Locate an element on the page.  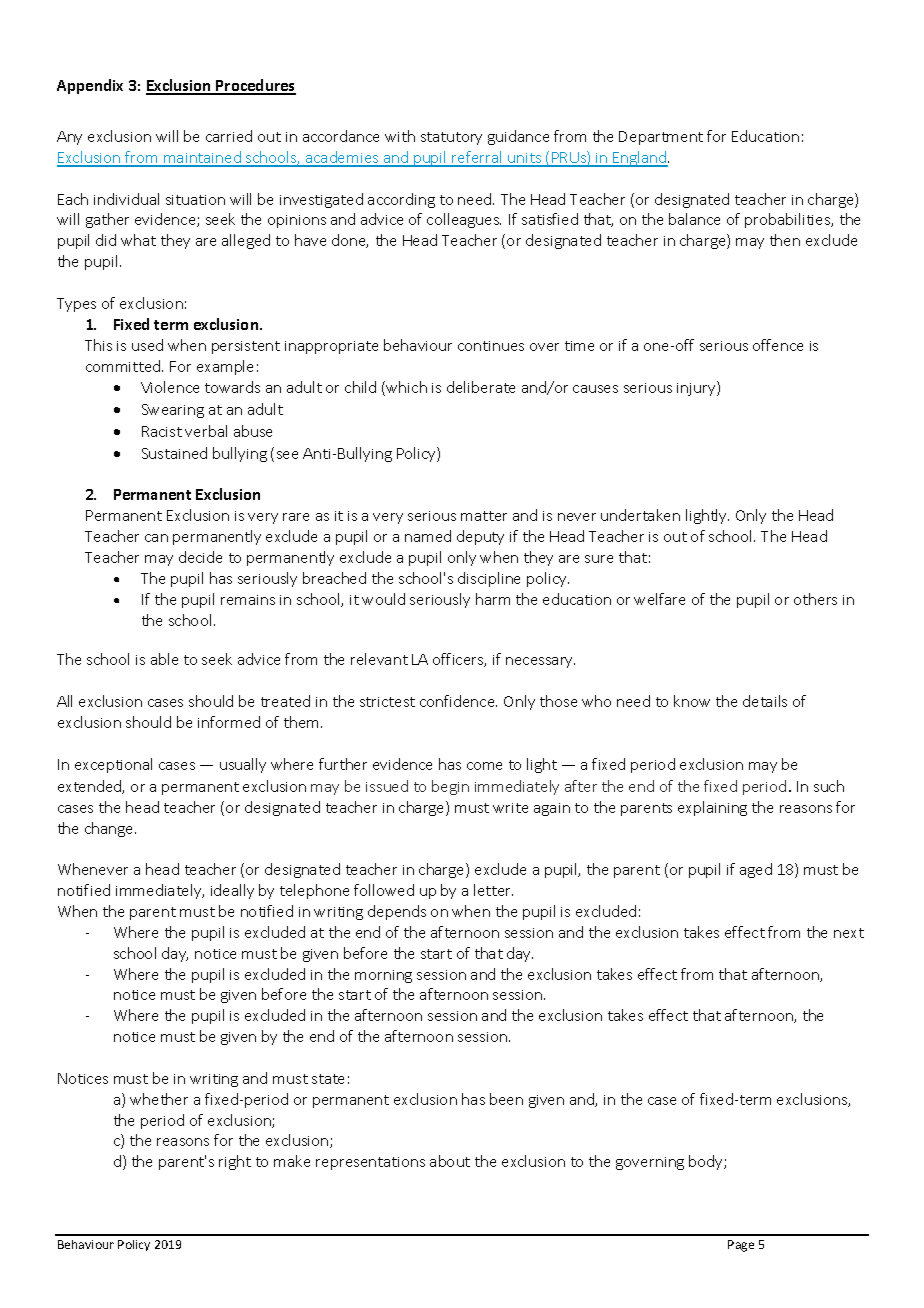
about is located at coordinates (450, 1161).
